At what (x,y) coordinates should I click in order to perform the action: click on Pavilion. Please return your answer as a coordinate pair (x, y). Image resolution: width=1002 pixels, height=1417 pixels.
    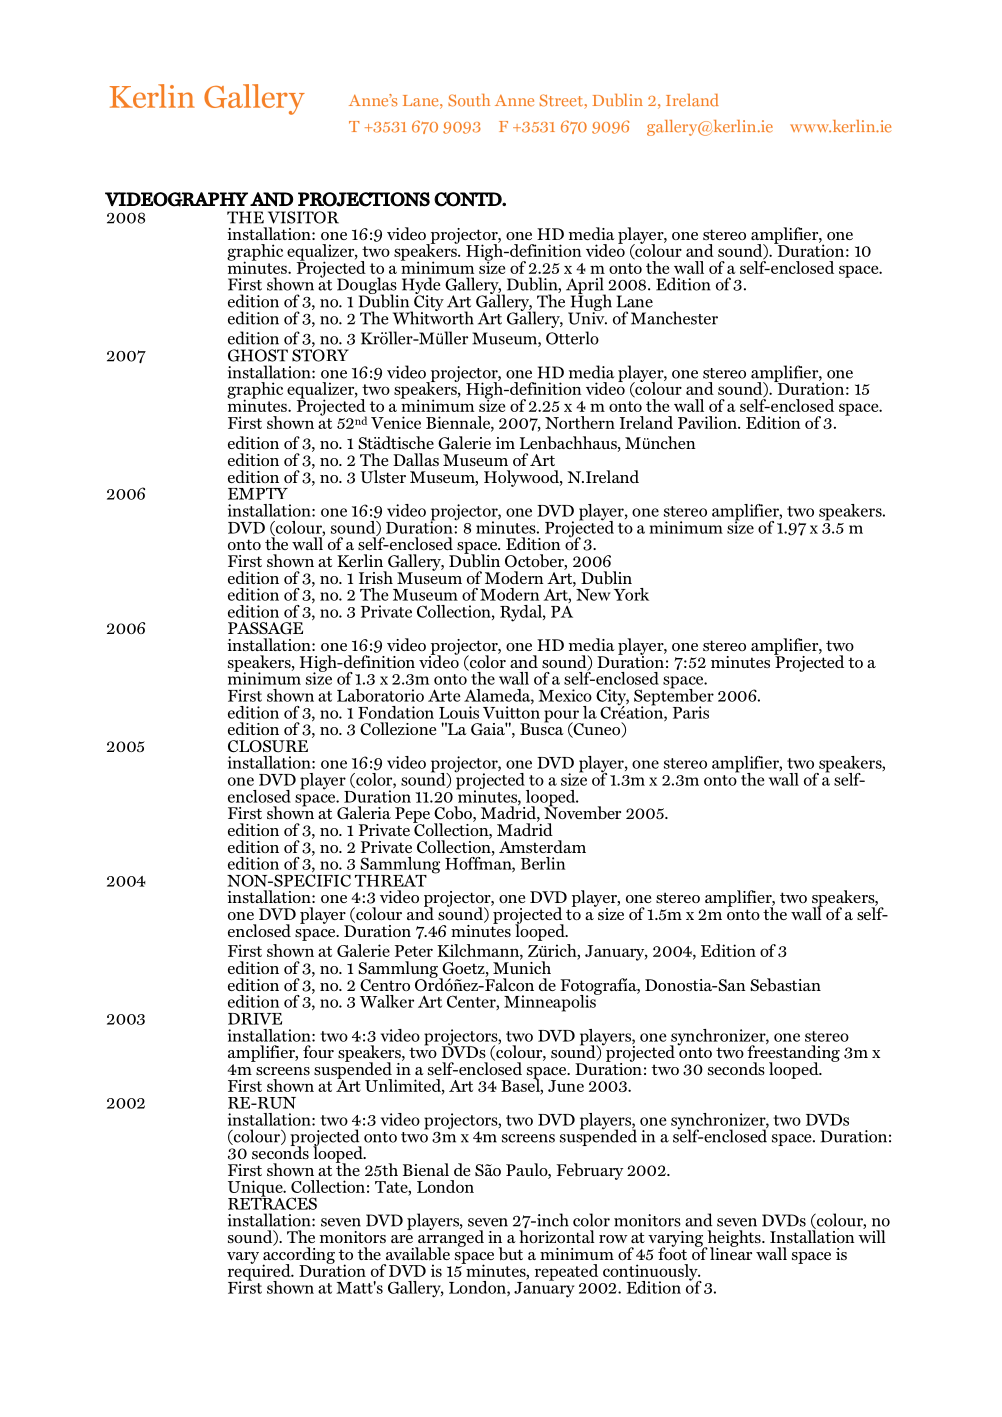
    Looking at the image, I should click on (708, 422).
